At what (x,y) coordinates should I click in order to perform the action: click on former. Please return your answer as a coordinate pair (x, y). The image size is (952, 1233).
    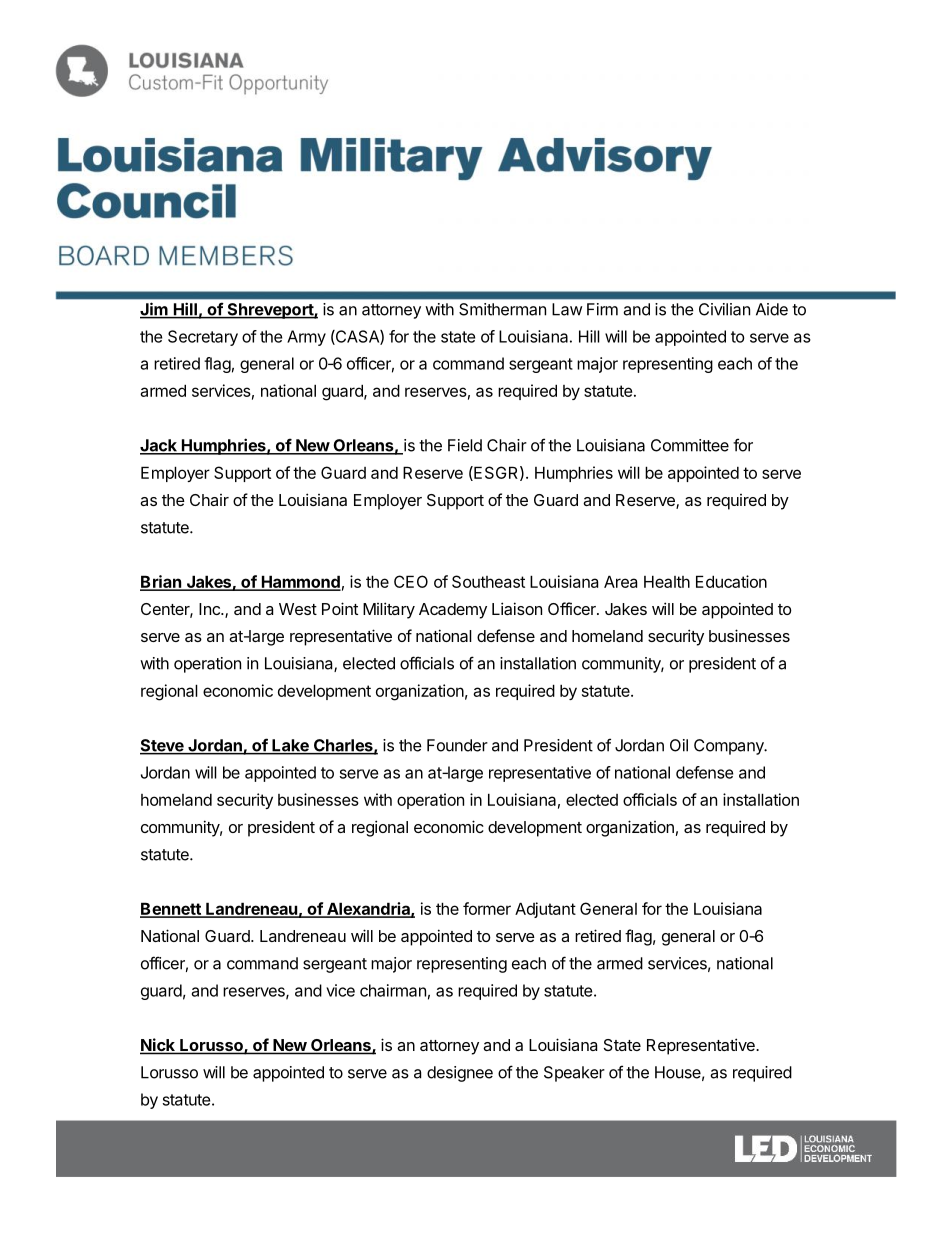
    Looking at the image, I should click on (487, 908).
